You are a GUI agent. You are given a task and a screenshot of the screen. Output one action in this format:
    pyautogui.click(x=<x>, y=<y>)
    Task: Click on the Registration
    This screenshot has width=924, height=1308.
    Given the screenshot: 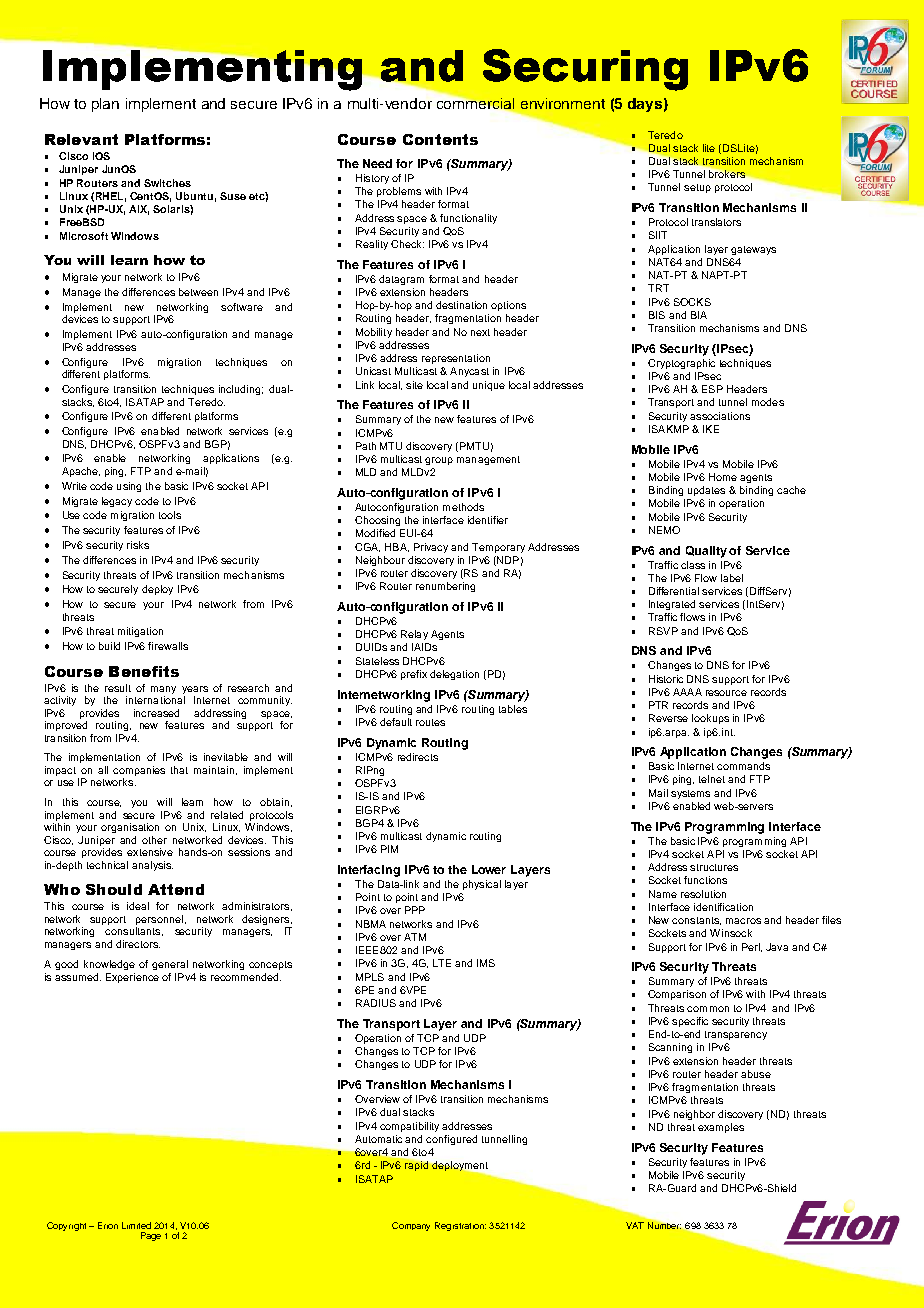 What is the action you would take?
    pyautogui.click(x=460, y=1226)
